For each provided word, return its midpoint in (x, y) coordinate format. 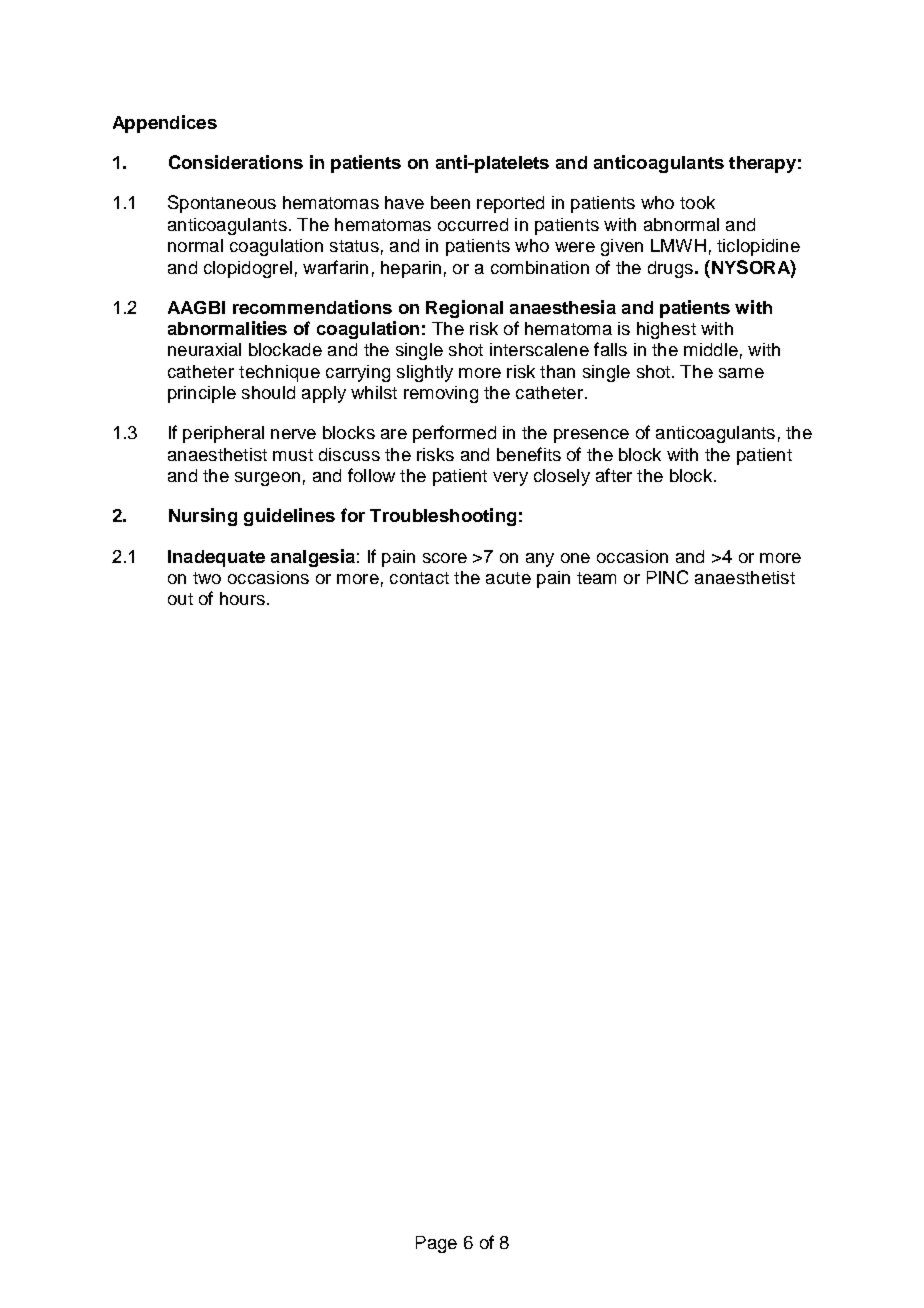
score (445, 558)
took (697, 202)
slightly (425, 373)
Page (436, 1244)
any (540, 560)
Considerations (236, 162)
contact (419, 578)
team (596, 578)
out (180, 599)
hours (242, 598)
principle (202, 394)
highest (666, 330)
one (575, 558)
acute (508, 578)
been (450, 202)
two (207, 578)
